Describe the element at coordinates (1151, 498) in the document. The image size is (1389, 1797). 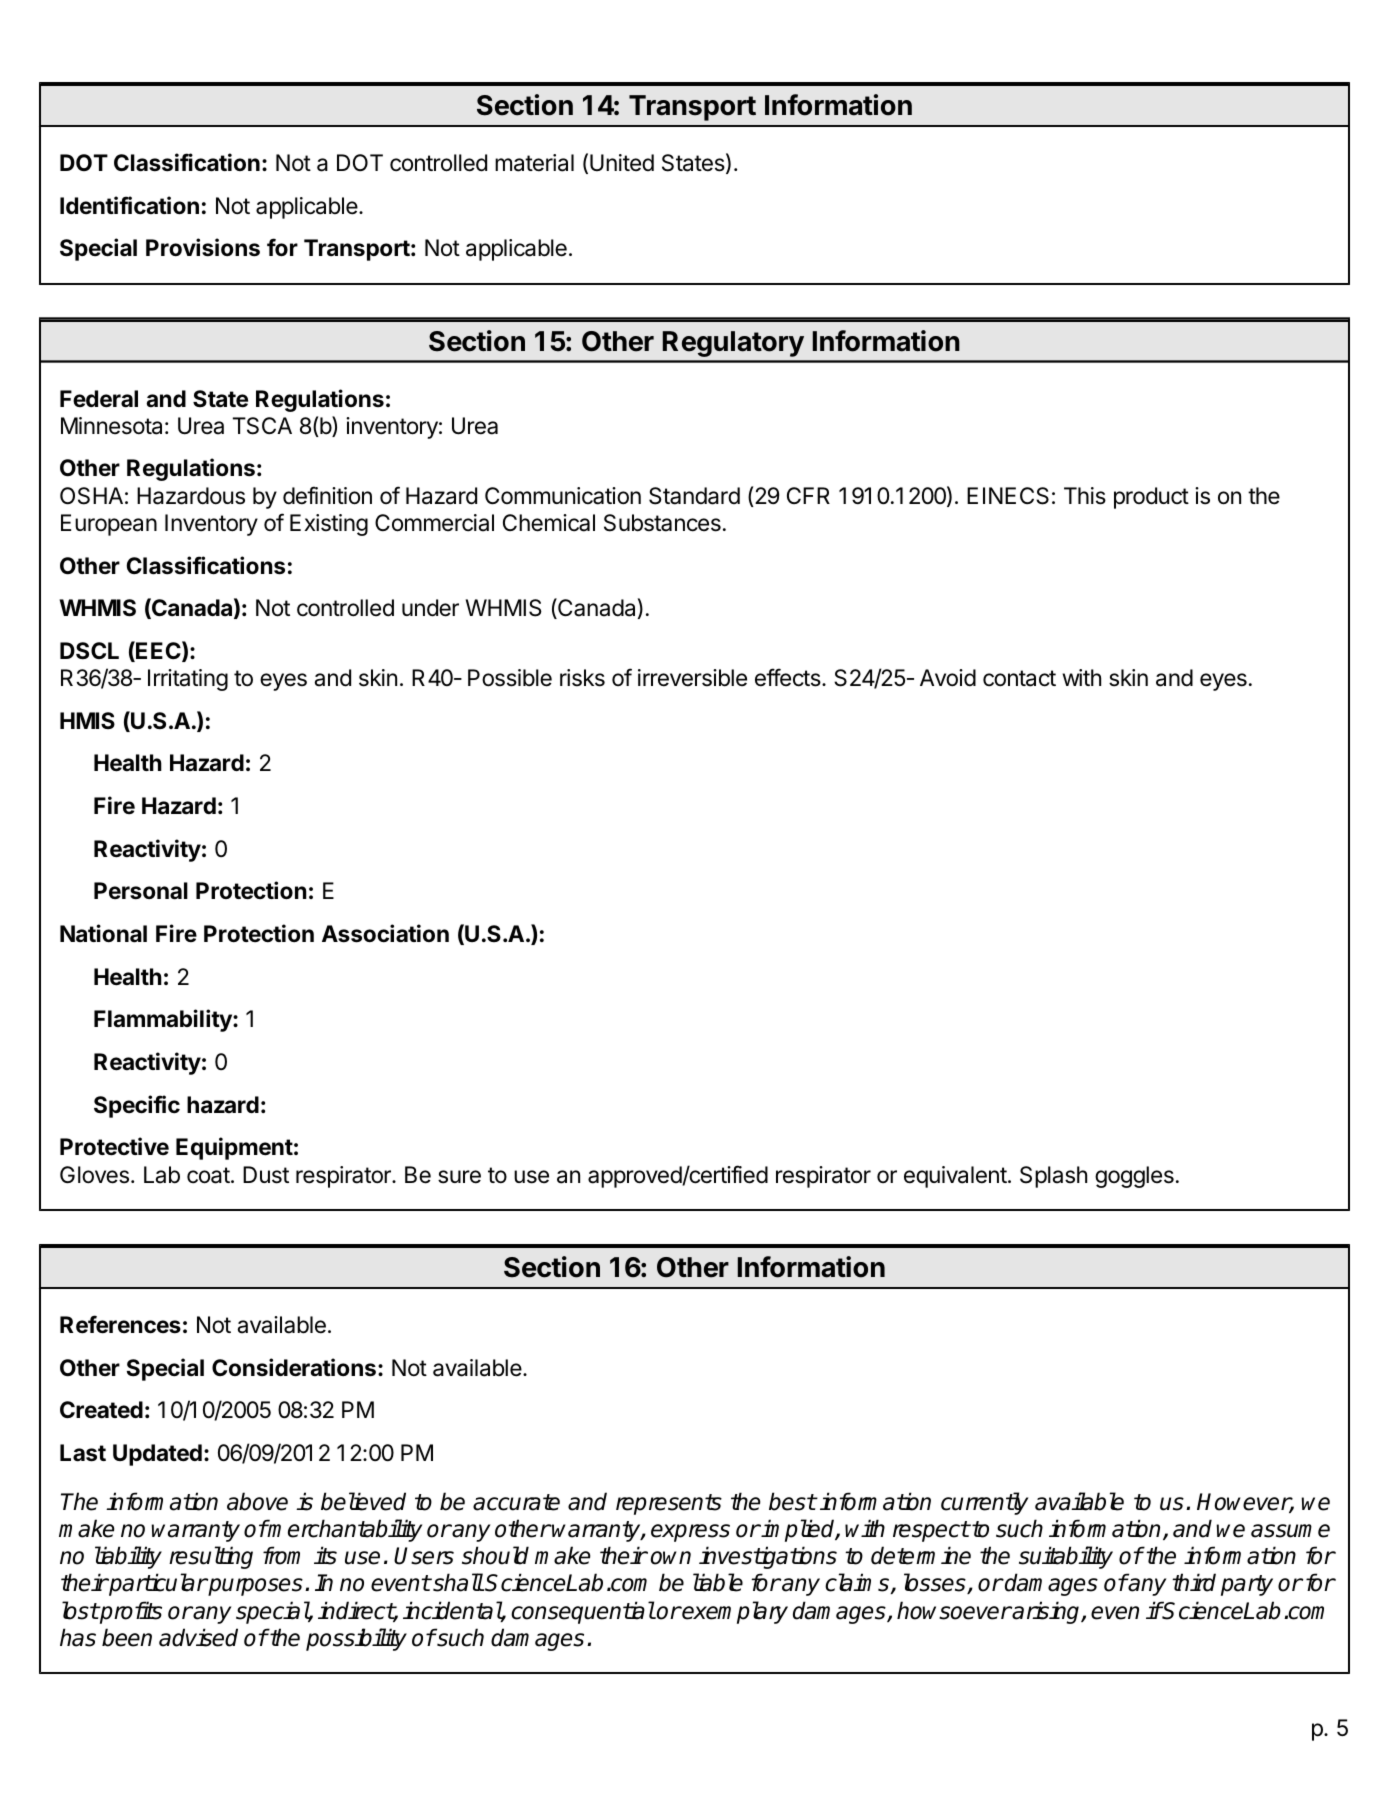
I see `product` at that location.
